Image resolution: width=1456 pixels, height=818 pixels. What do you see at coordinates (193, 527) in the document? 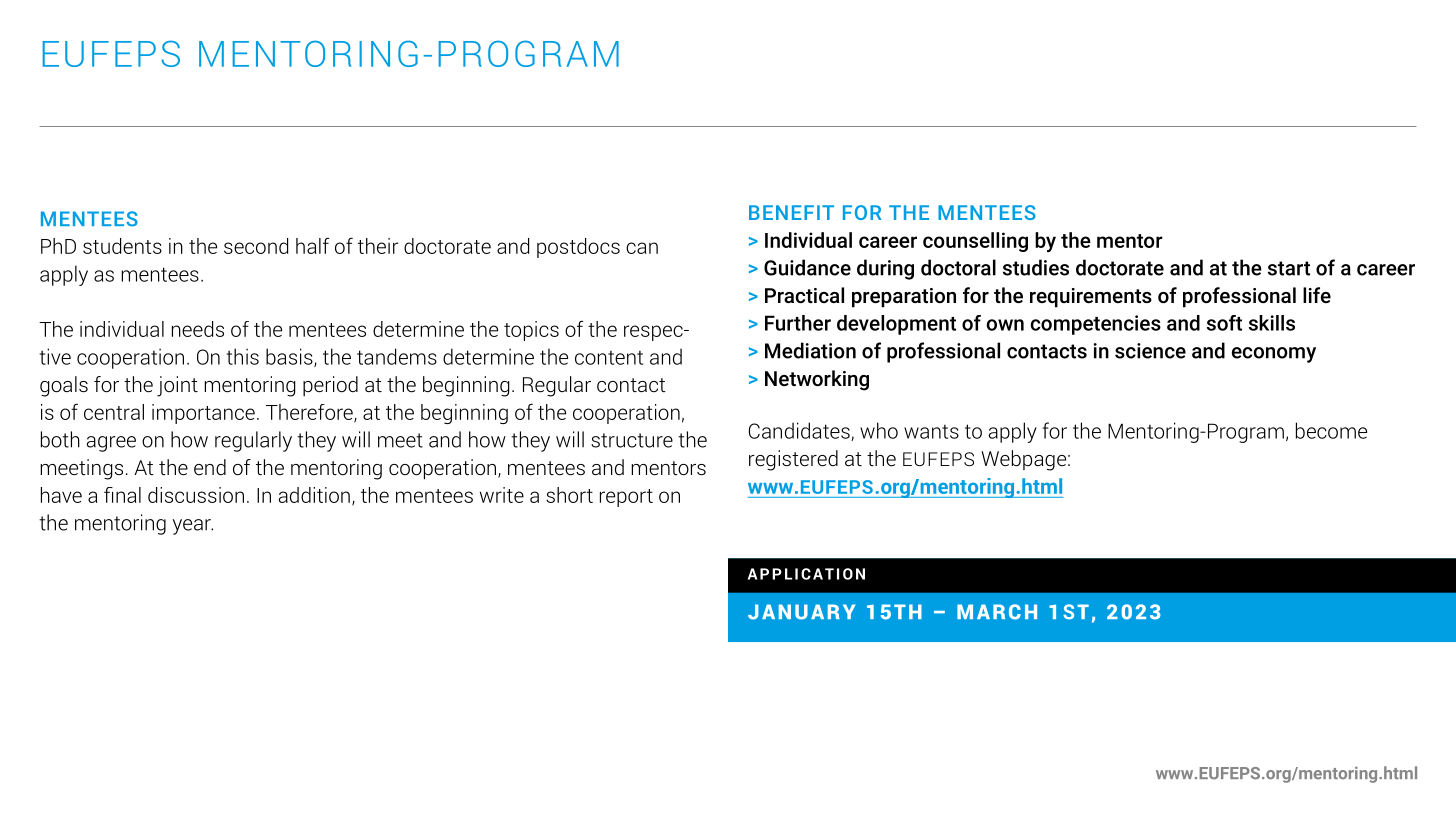
I see `year` at bounding box center [193, 527].
